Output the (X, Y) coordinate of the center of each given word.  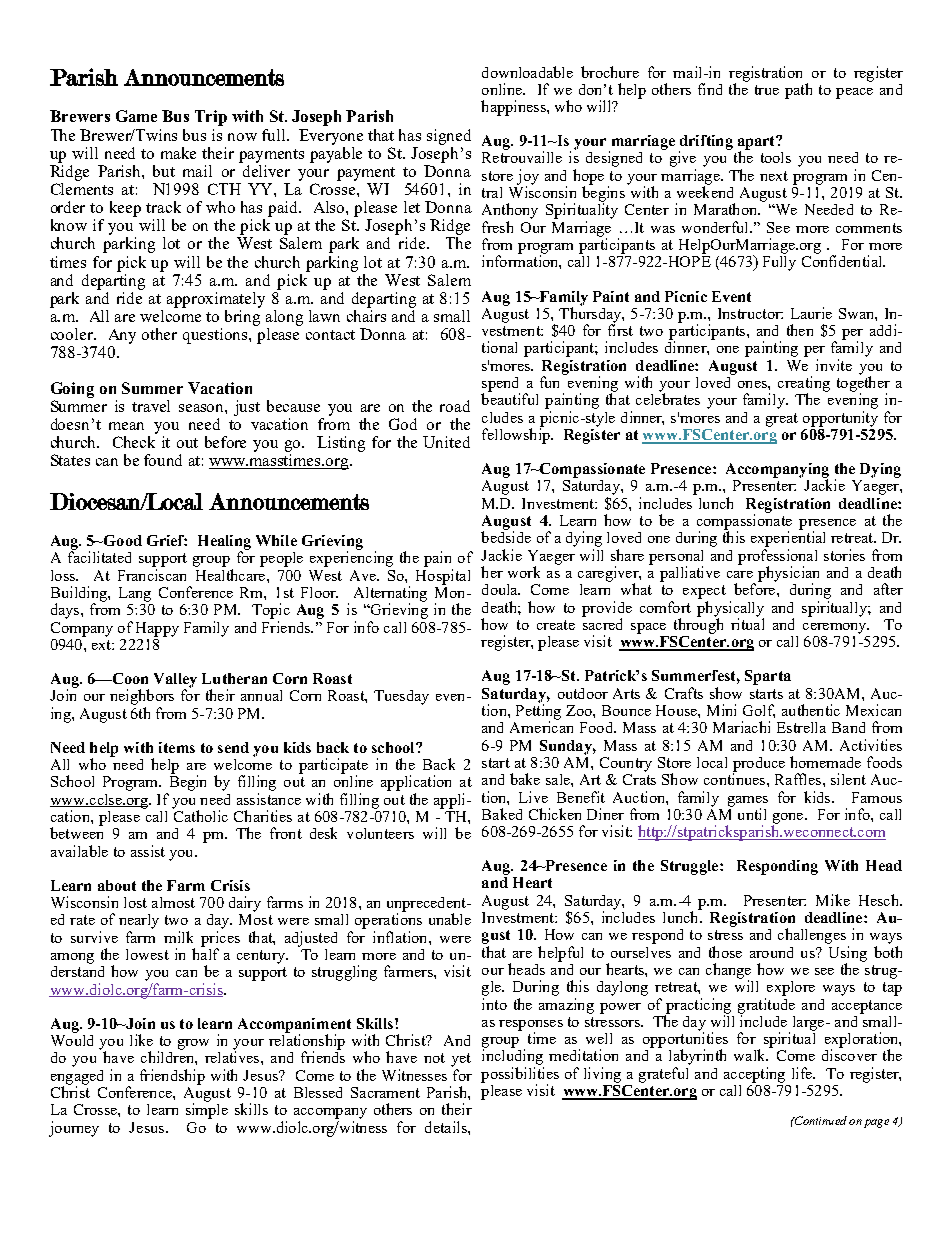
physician (788, 575)
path (798, 91)
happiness (514, 108)
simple (207, 1110)
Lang (135, 594)
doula (501, 589)
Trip (211, 118)
